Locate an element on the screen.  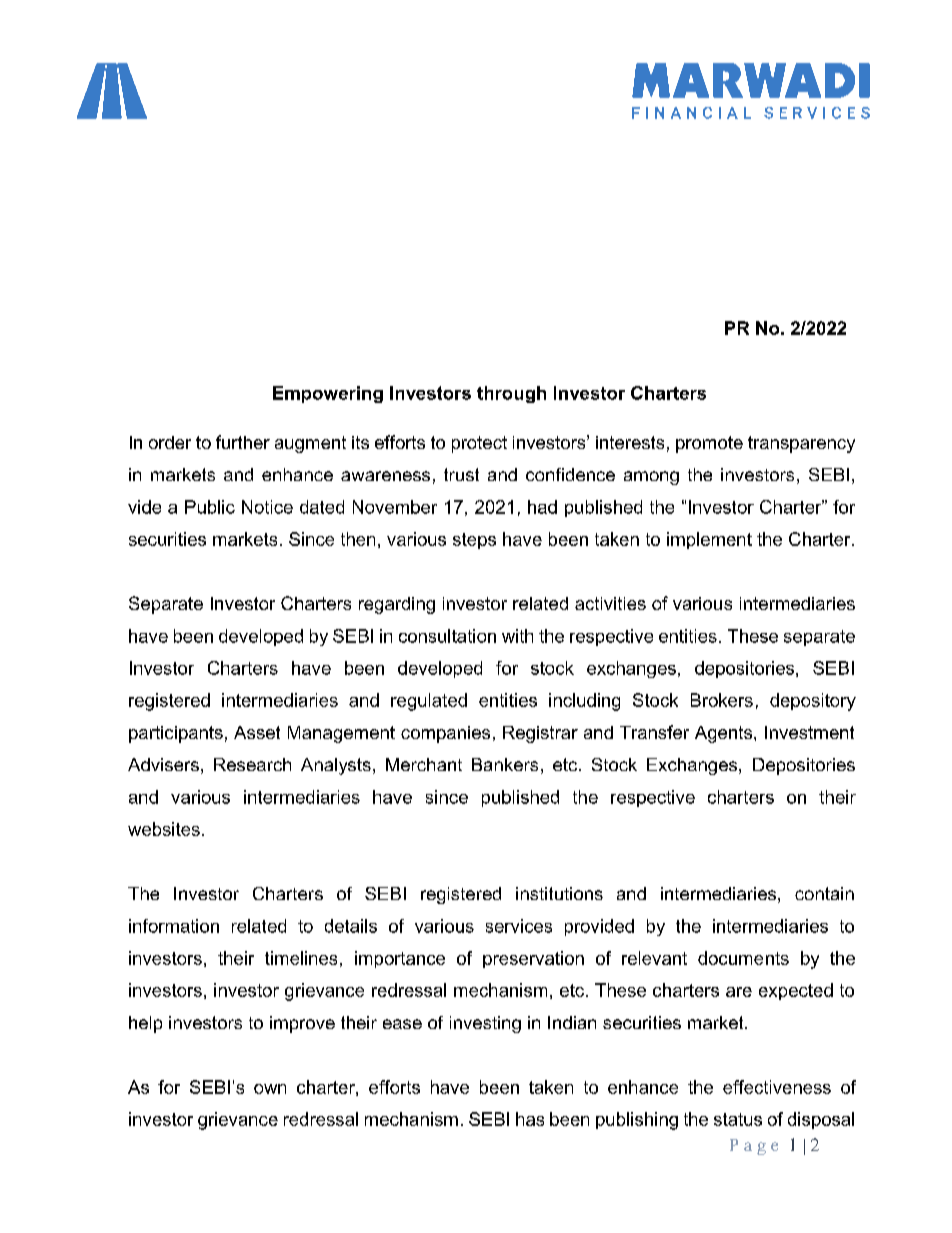
promote is located at coordinates (709, 444).
